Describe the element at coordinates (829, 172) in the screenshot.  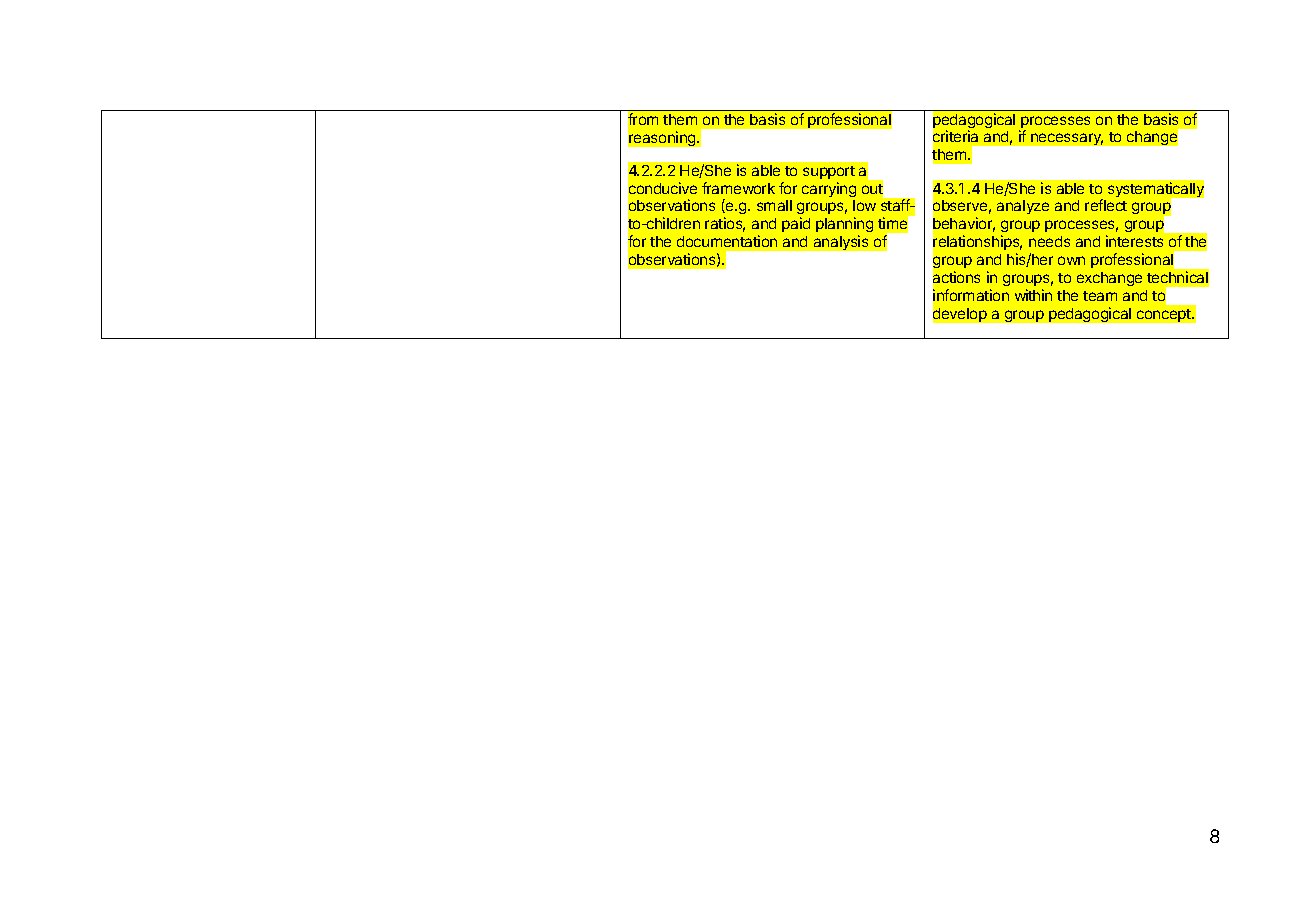
I see `support` at that location.
